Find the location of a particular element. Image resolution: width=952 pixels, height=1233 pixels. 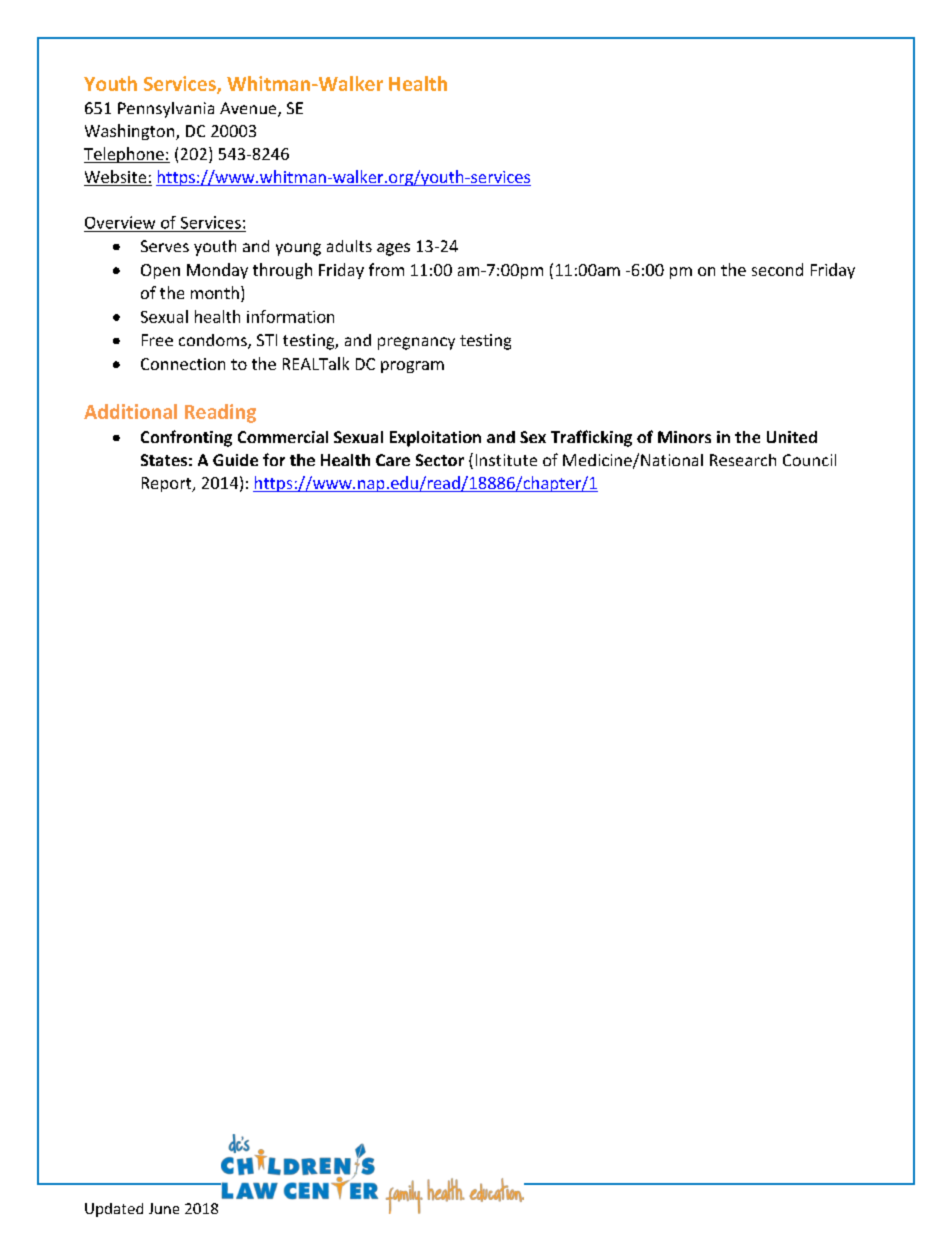

Updated is located at coordinates (114, 1210).
